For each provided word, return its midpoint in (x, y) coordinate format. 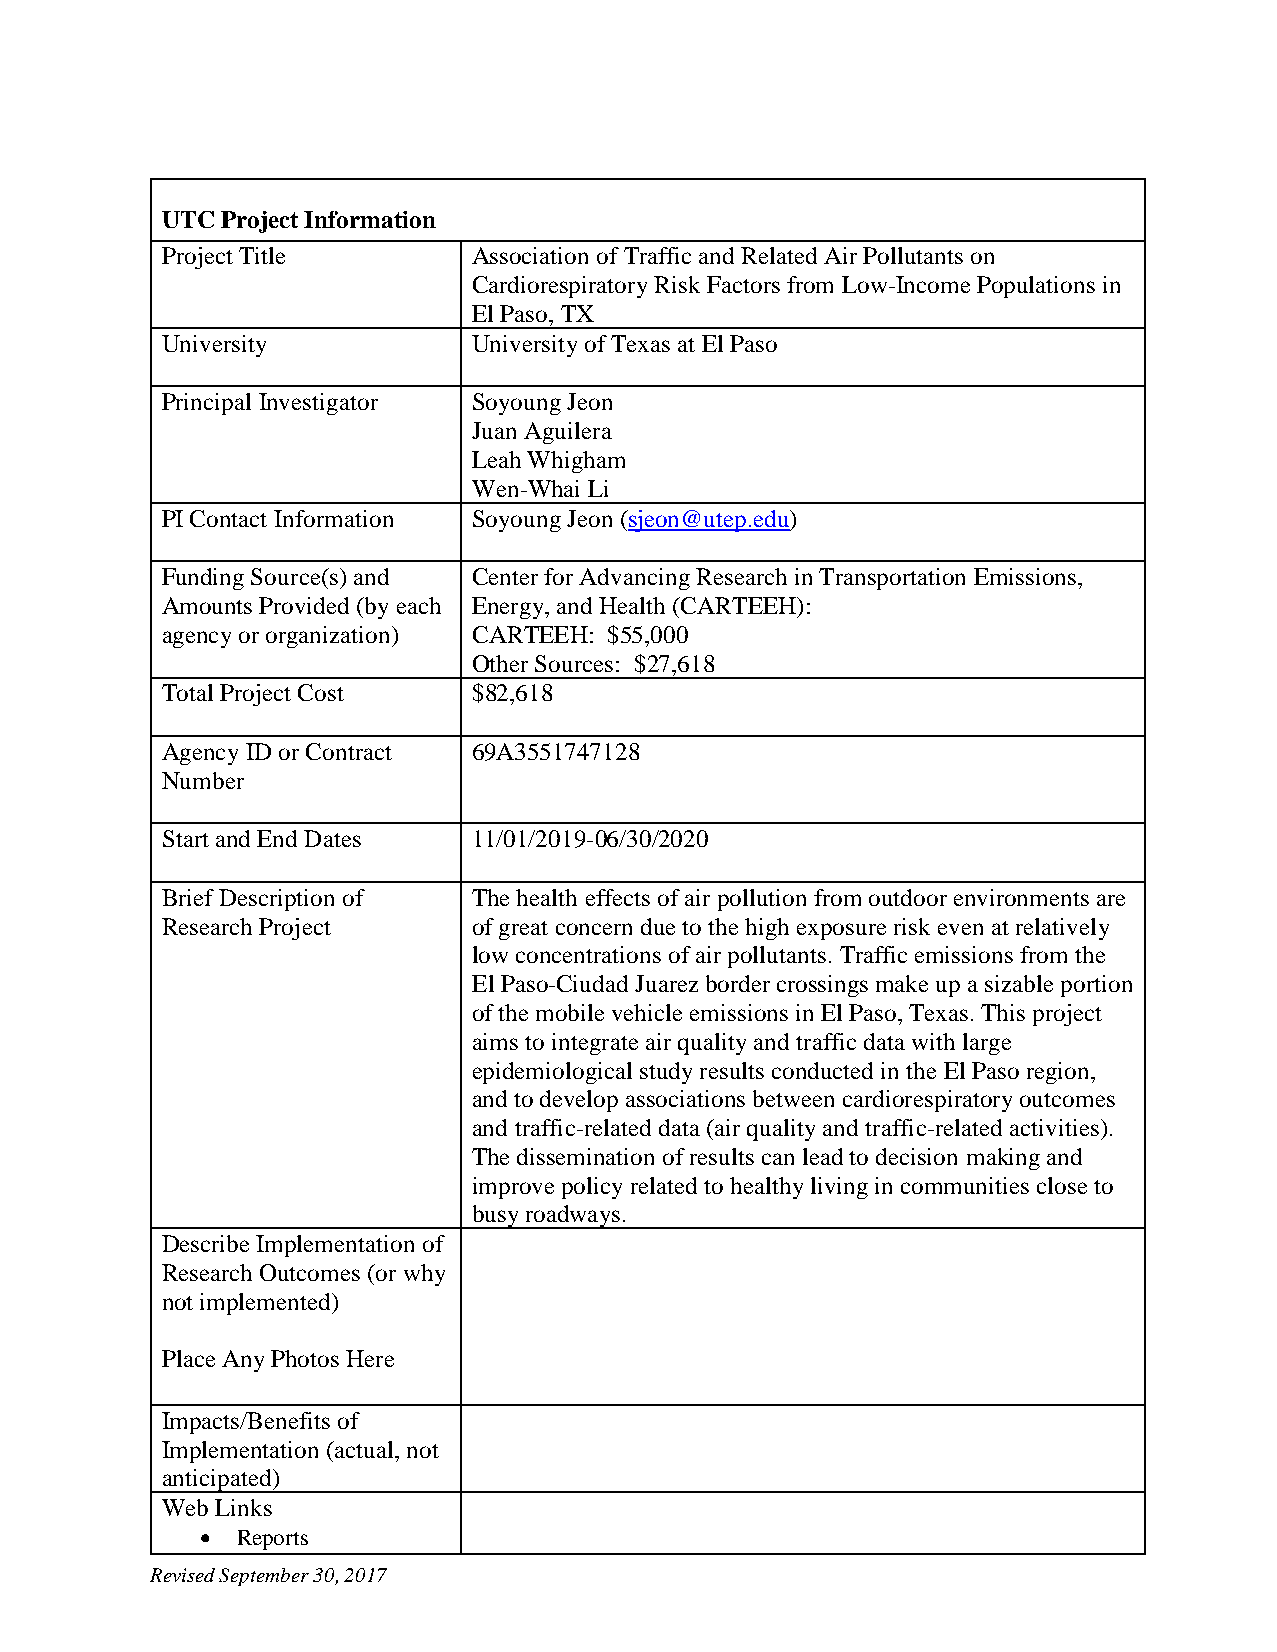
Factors (743, 284)
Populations (1036, 287)
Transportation (892, 579)
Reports (273, 1540)
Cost (321, 692)
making (1003, 1159)
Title (262, 255)
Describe (205, 1243)
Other (500, 663)
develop (579, 1101)
